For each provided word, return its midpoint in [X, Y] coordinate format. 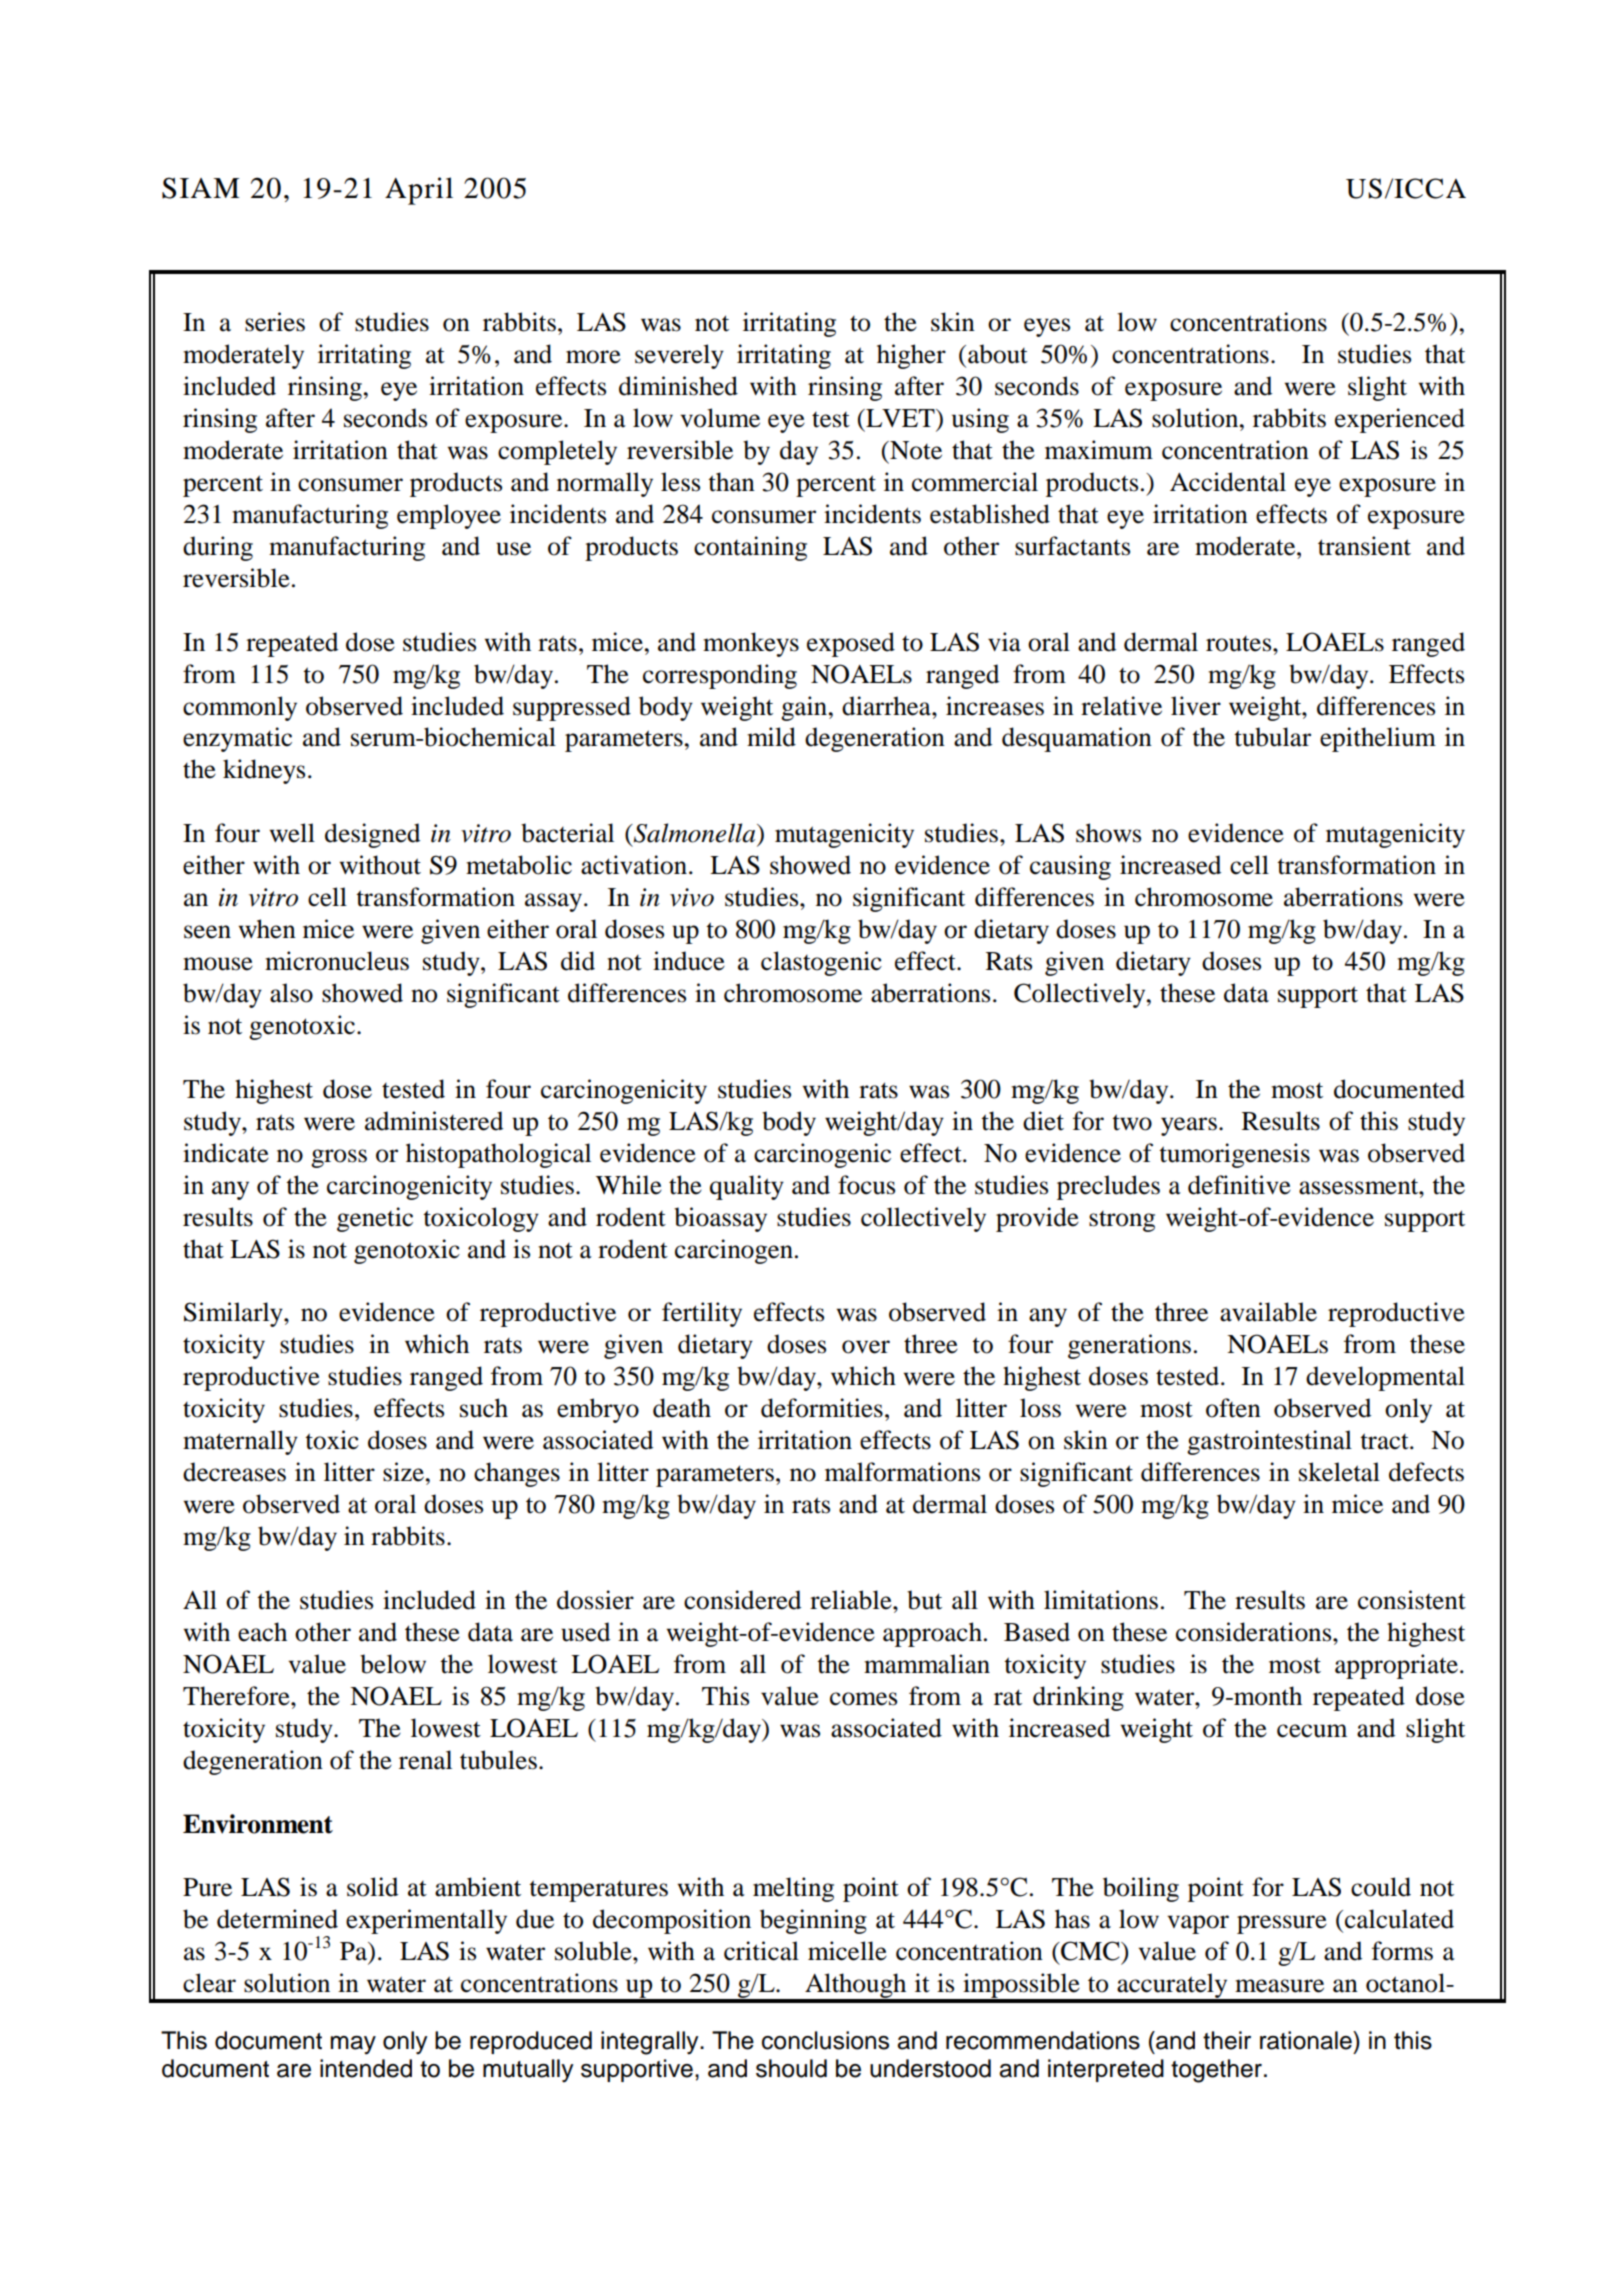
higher [911, 356]
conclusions [825, 2040]
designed [372, 835]
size [405, 1472]
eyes [1047, 327]
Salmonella [695, 833]
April [419, 191]
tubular [1272, 737]
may [353, 2045]
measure [1279, 1986]
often [1233, 1408]
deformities [822, 1408]
